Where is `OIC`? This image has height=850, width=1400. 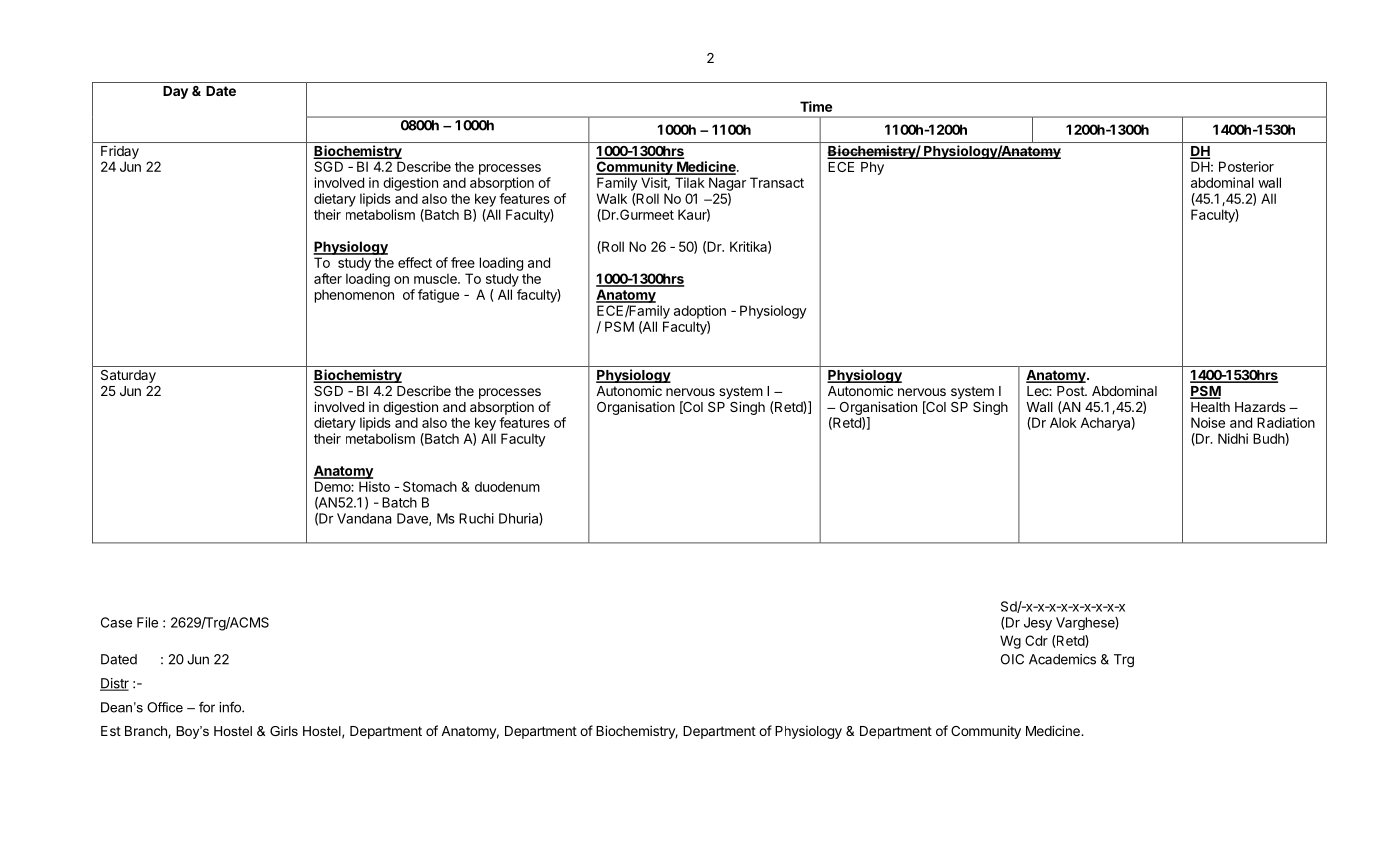
OIC is located at coordinates (1012, 659).
